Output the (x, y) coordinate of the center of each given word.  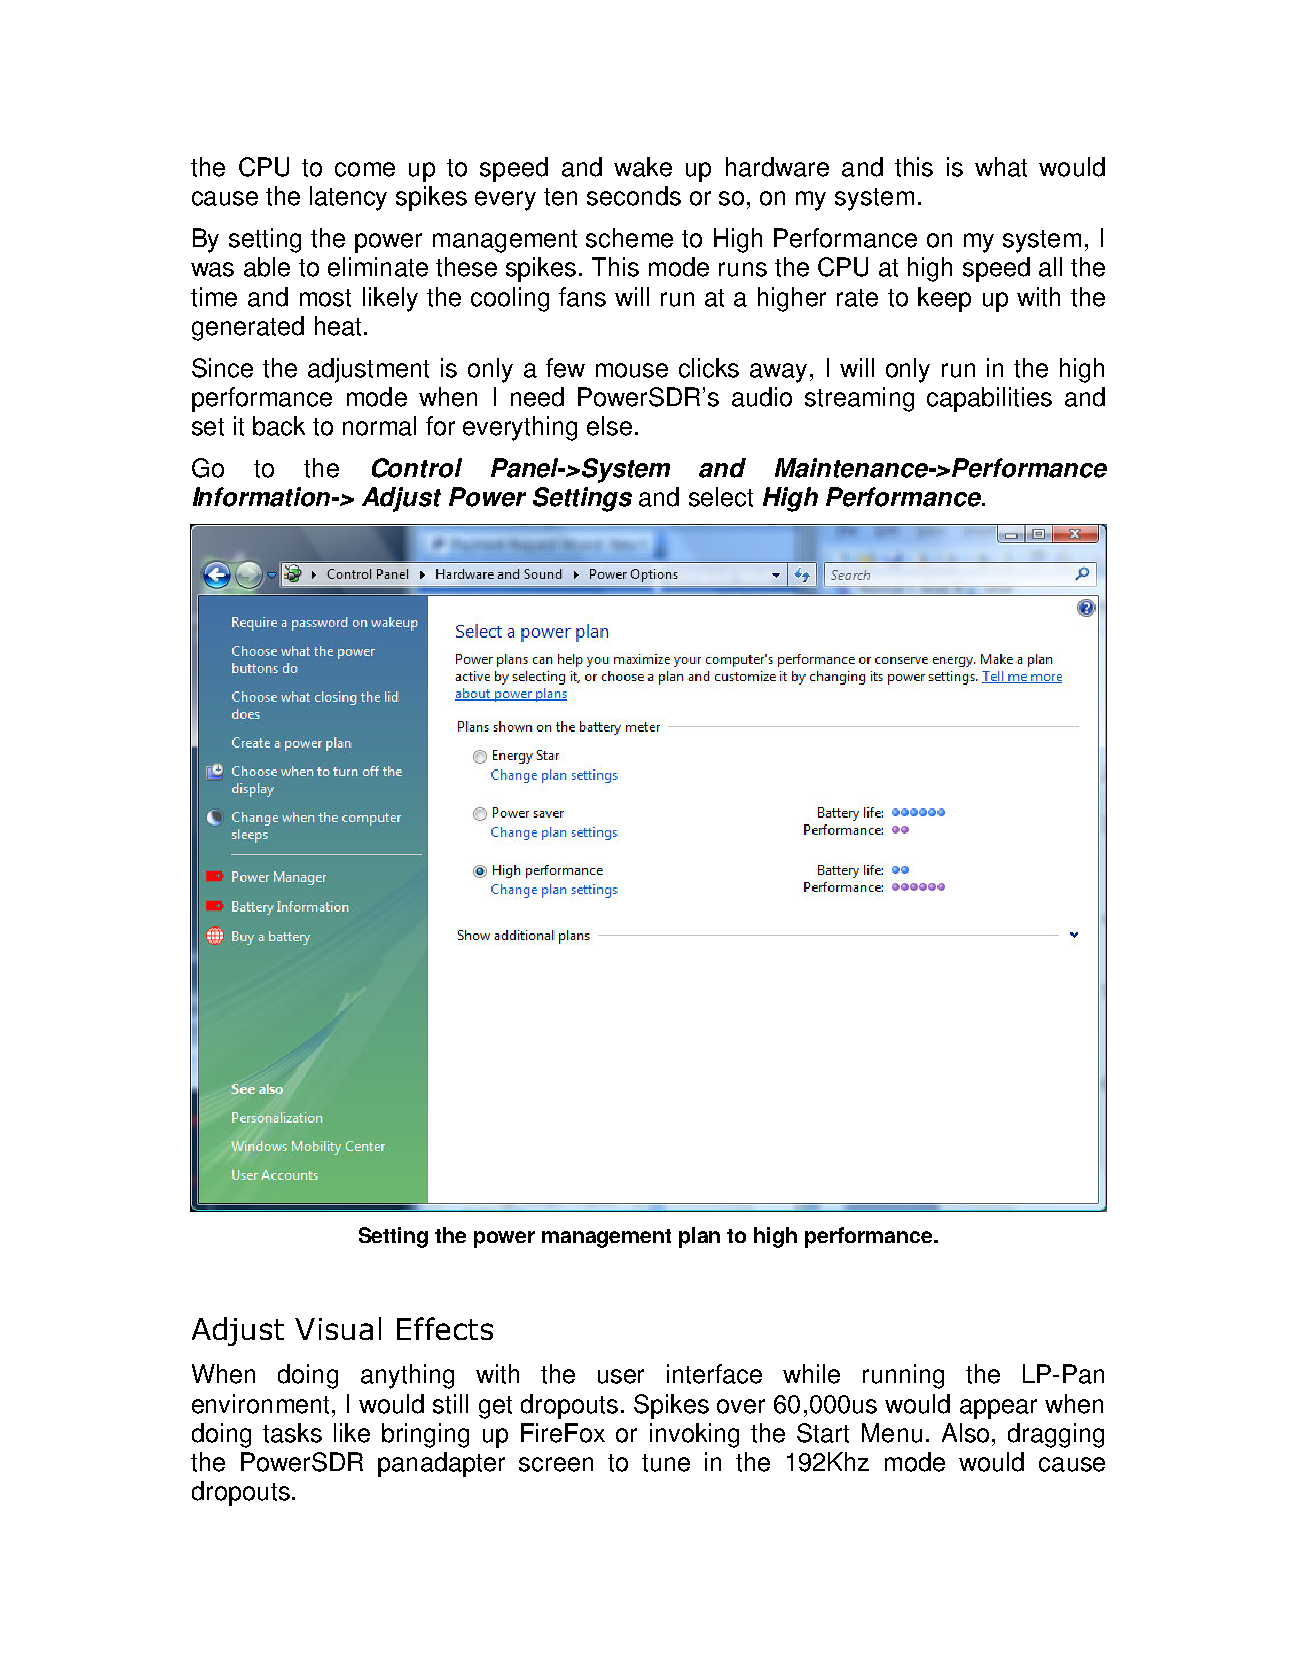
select (721, 497)
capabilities (989, 399)
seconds (634, 196)
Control (417, 468)
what (1001, 167)
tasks (292, 1433)
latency (348, 198)
